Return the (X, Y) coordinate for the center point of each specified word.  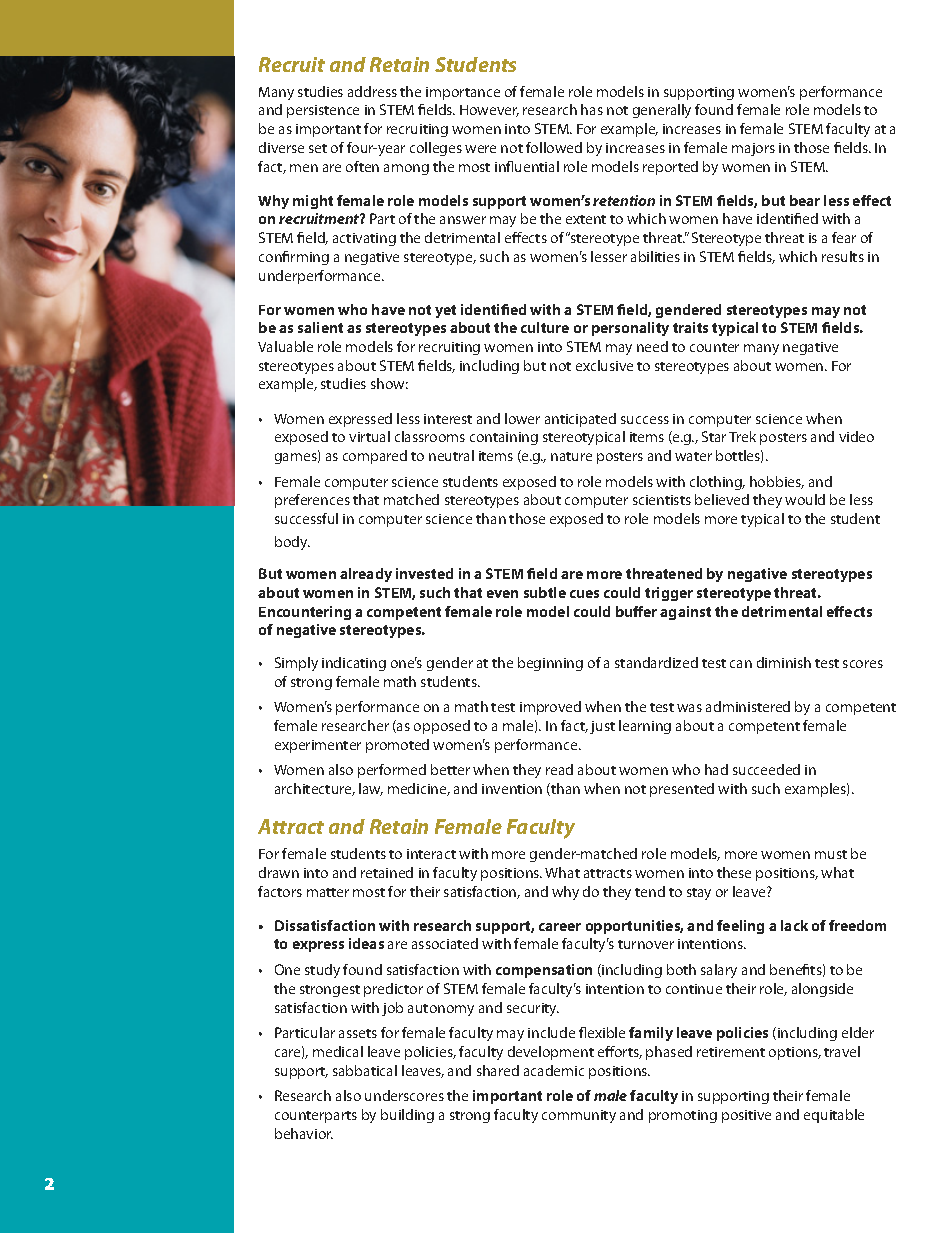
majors (753, 149)
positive (746, 1116)
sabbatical (365, 1070)
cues (584, 594)
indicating (354, 664)
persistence (323, 111)
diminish (784, 662)
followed (554, 147)
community (579, 1116)
